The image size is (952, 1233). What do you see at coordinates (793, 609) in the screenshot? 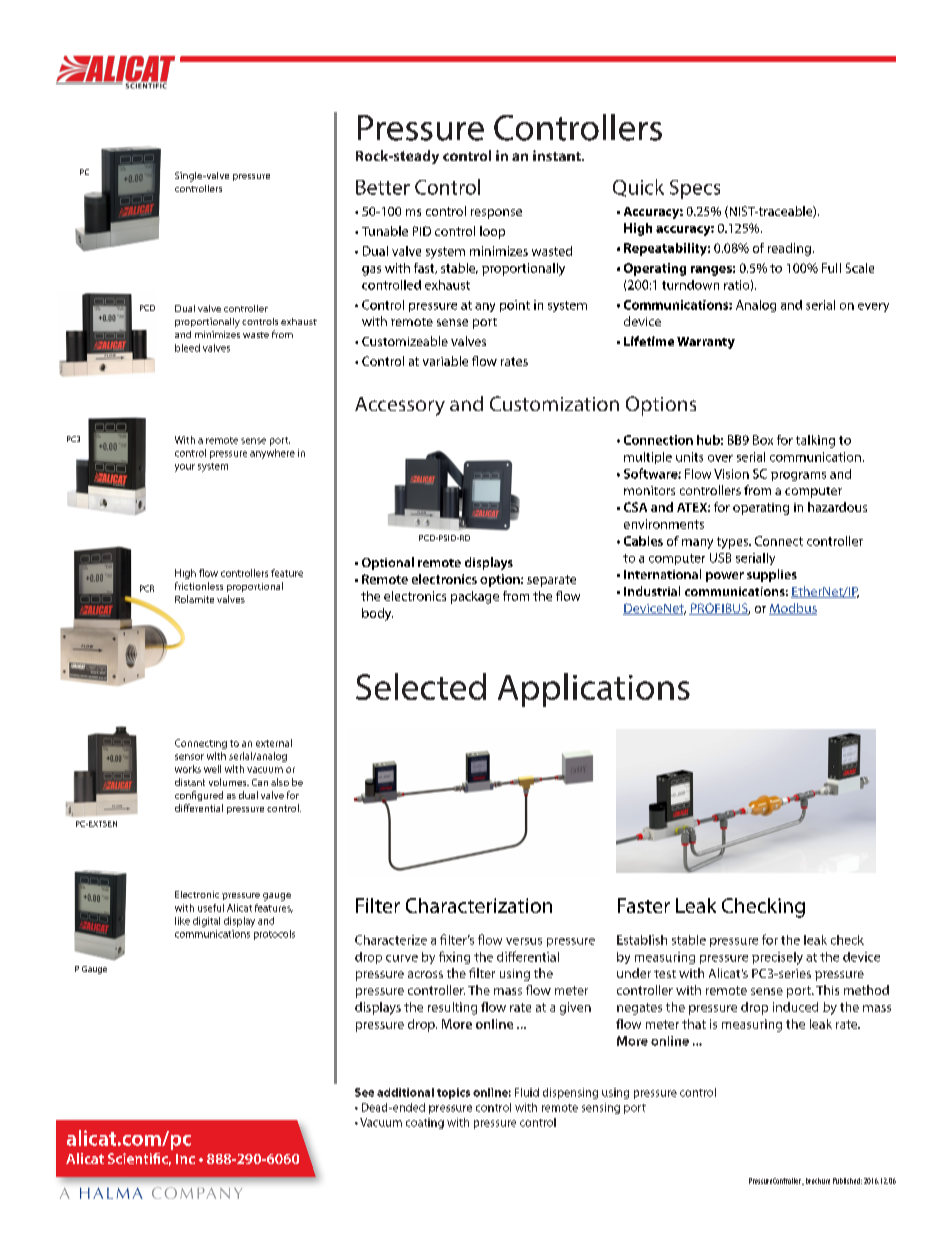
I see `Modbus` at bounding box center [793, 609].
